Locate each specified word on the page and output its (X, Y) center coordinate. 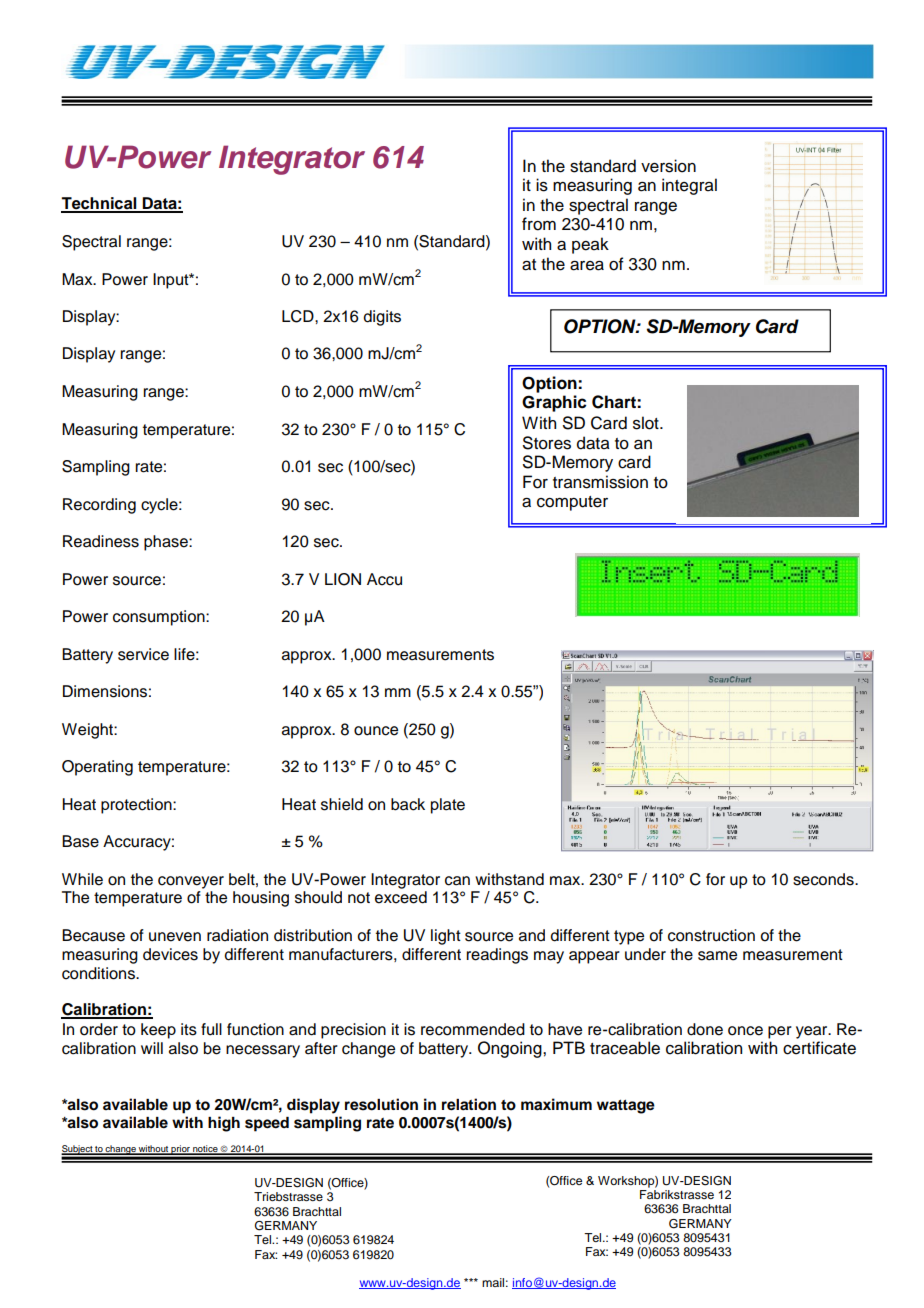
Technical (100, 204)
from (539, 224)
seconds (824, 879)
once (745, 1031)
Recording (99, 506)
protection (137, 806)
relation (469, 1104)
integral (689, 186)
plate (448, 806)
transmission (600, 482)
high (224, 1124)
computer (572, 503)
